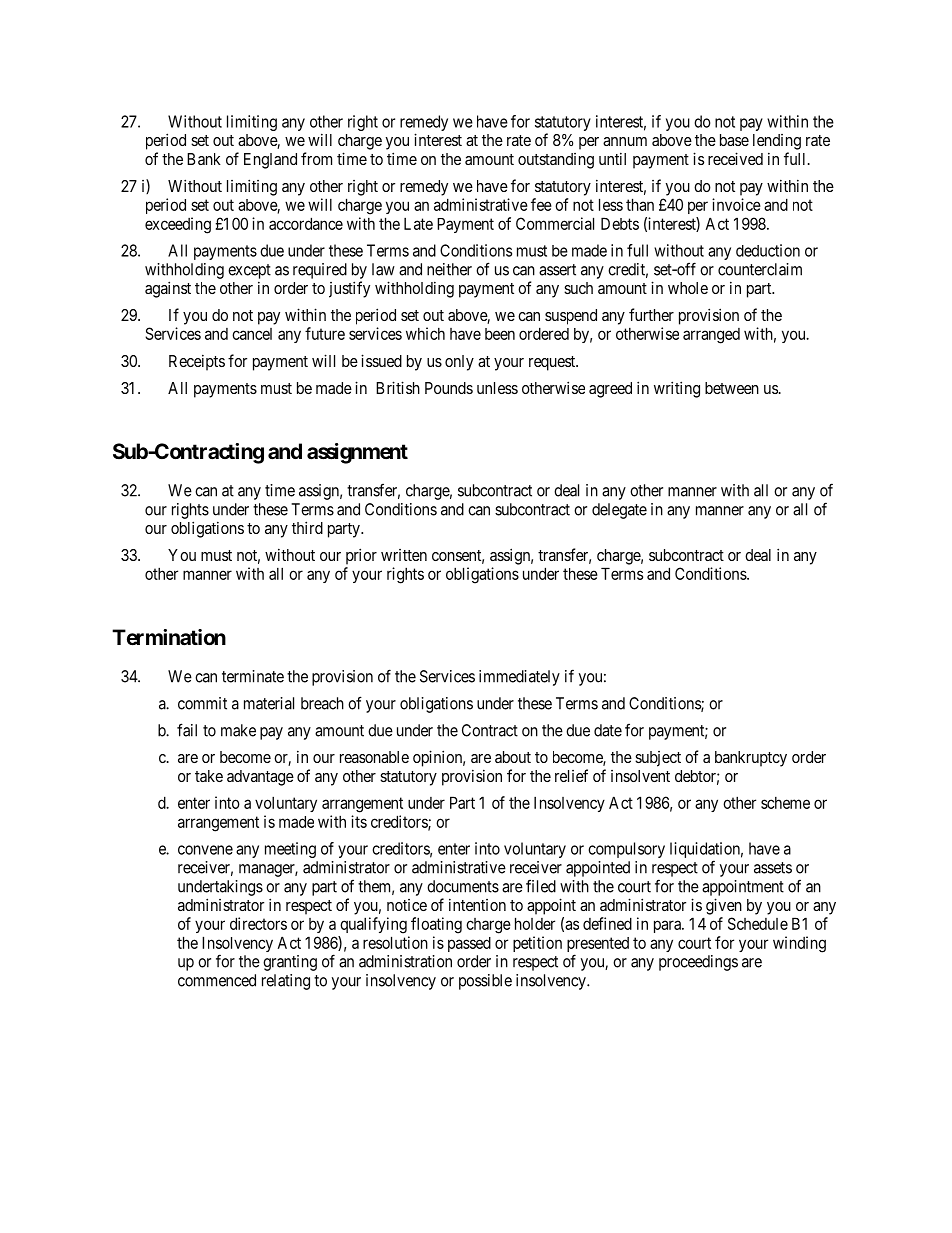 The height and width of the screenshot is (1233, 952). What do you see at coordinates (252, 334) in the screenshot?
I see `cancel` at bounding box center [252, 334].
